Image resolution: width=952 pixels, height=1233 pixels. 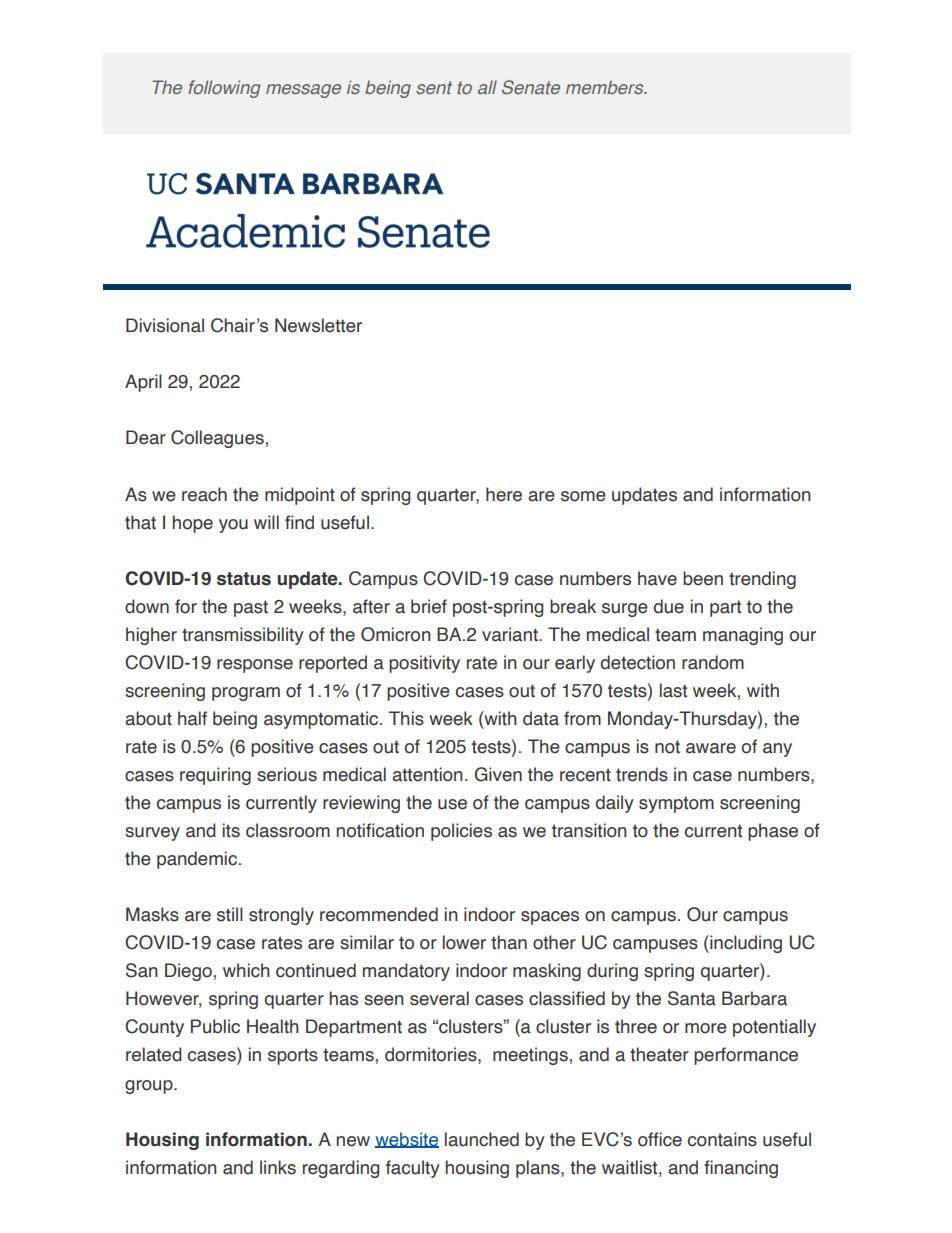 What do you see at coordinates (217, 439) in the screenshot?
I see `Colleagues` at bounding box center [217, 439].
